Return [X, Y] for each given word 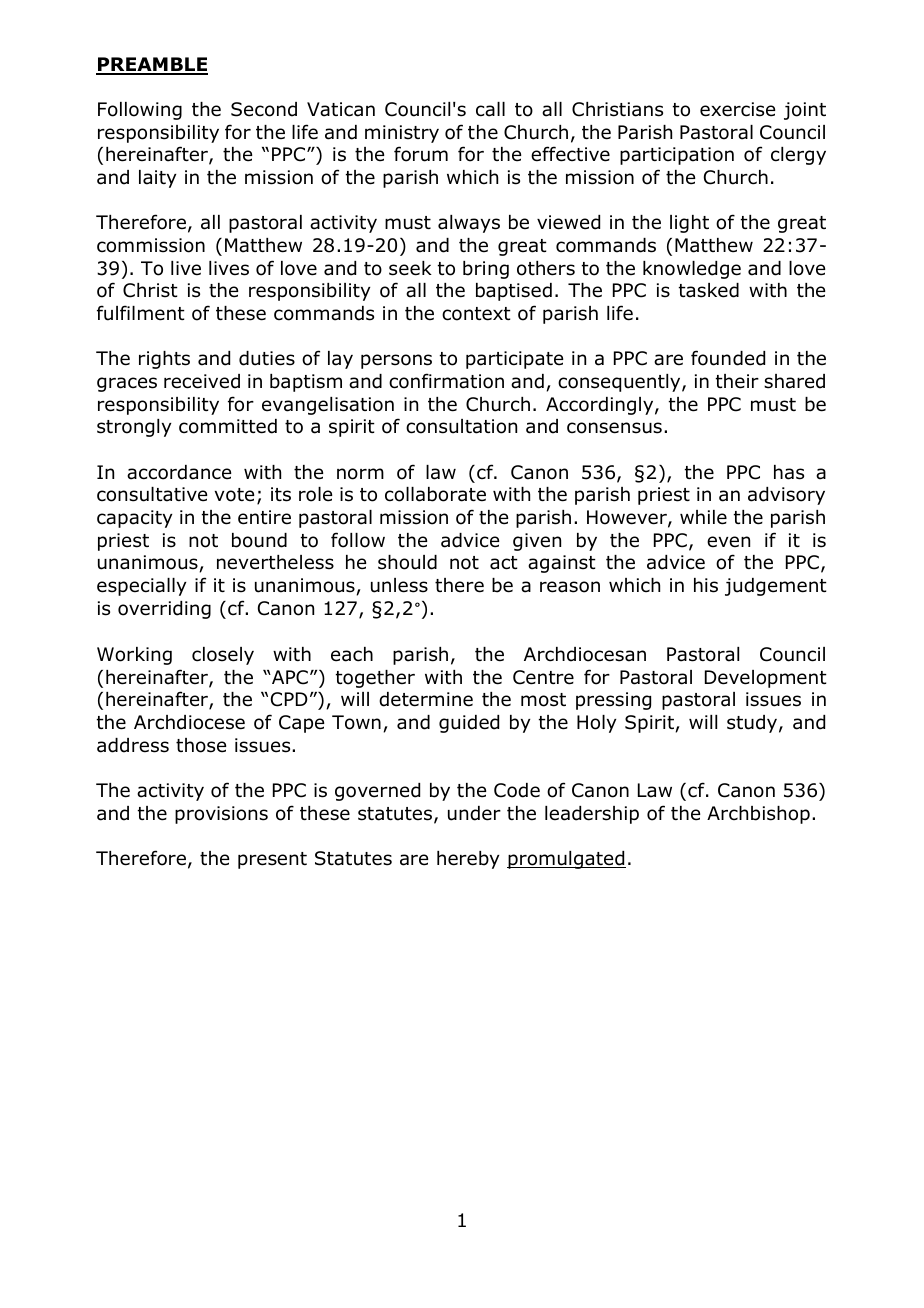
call [490, 109]
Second [264, 109]
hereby [468, 860]
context [476, 314]
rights [164, 360]
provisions [221, 815]
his [706, 585]
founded [728, 358]
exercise [737, 109]
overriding [164, 610]
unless [399, 585]
